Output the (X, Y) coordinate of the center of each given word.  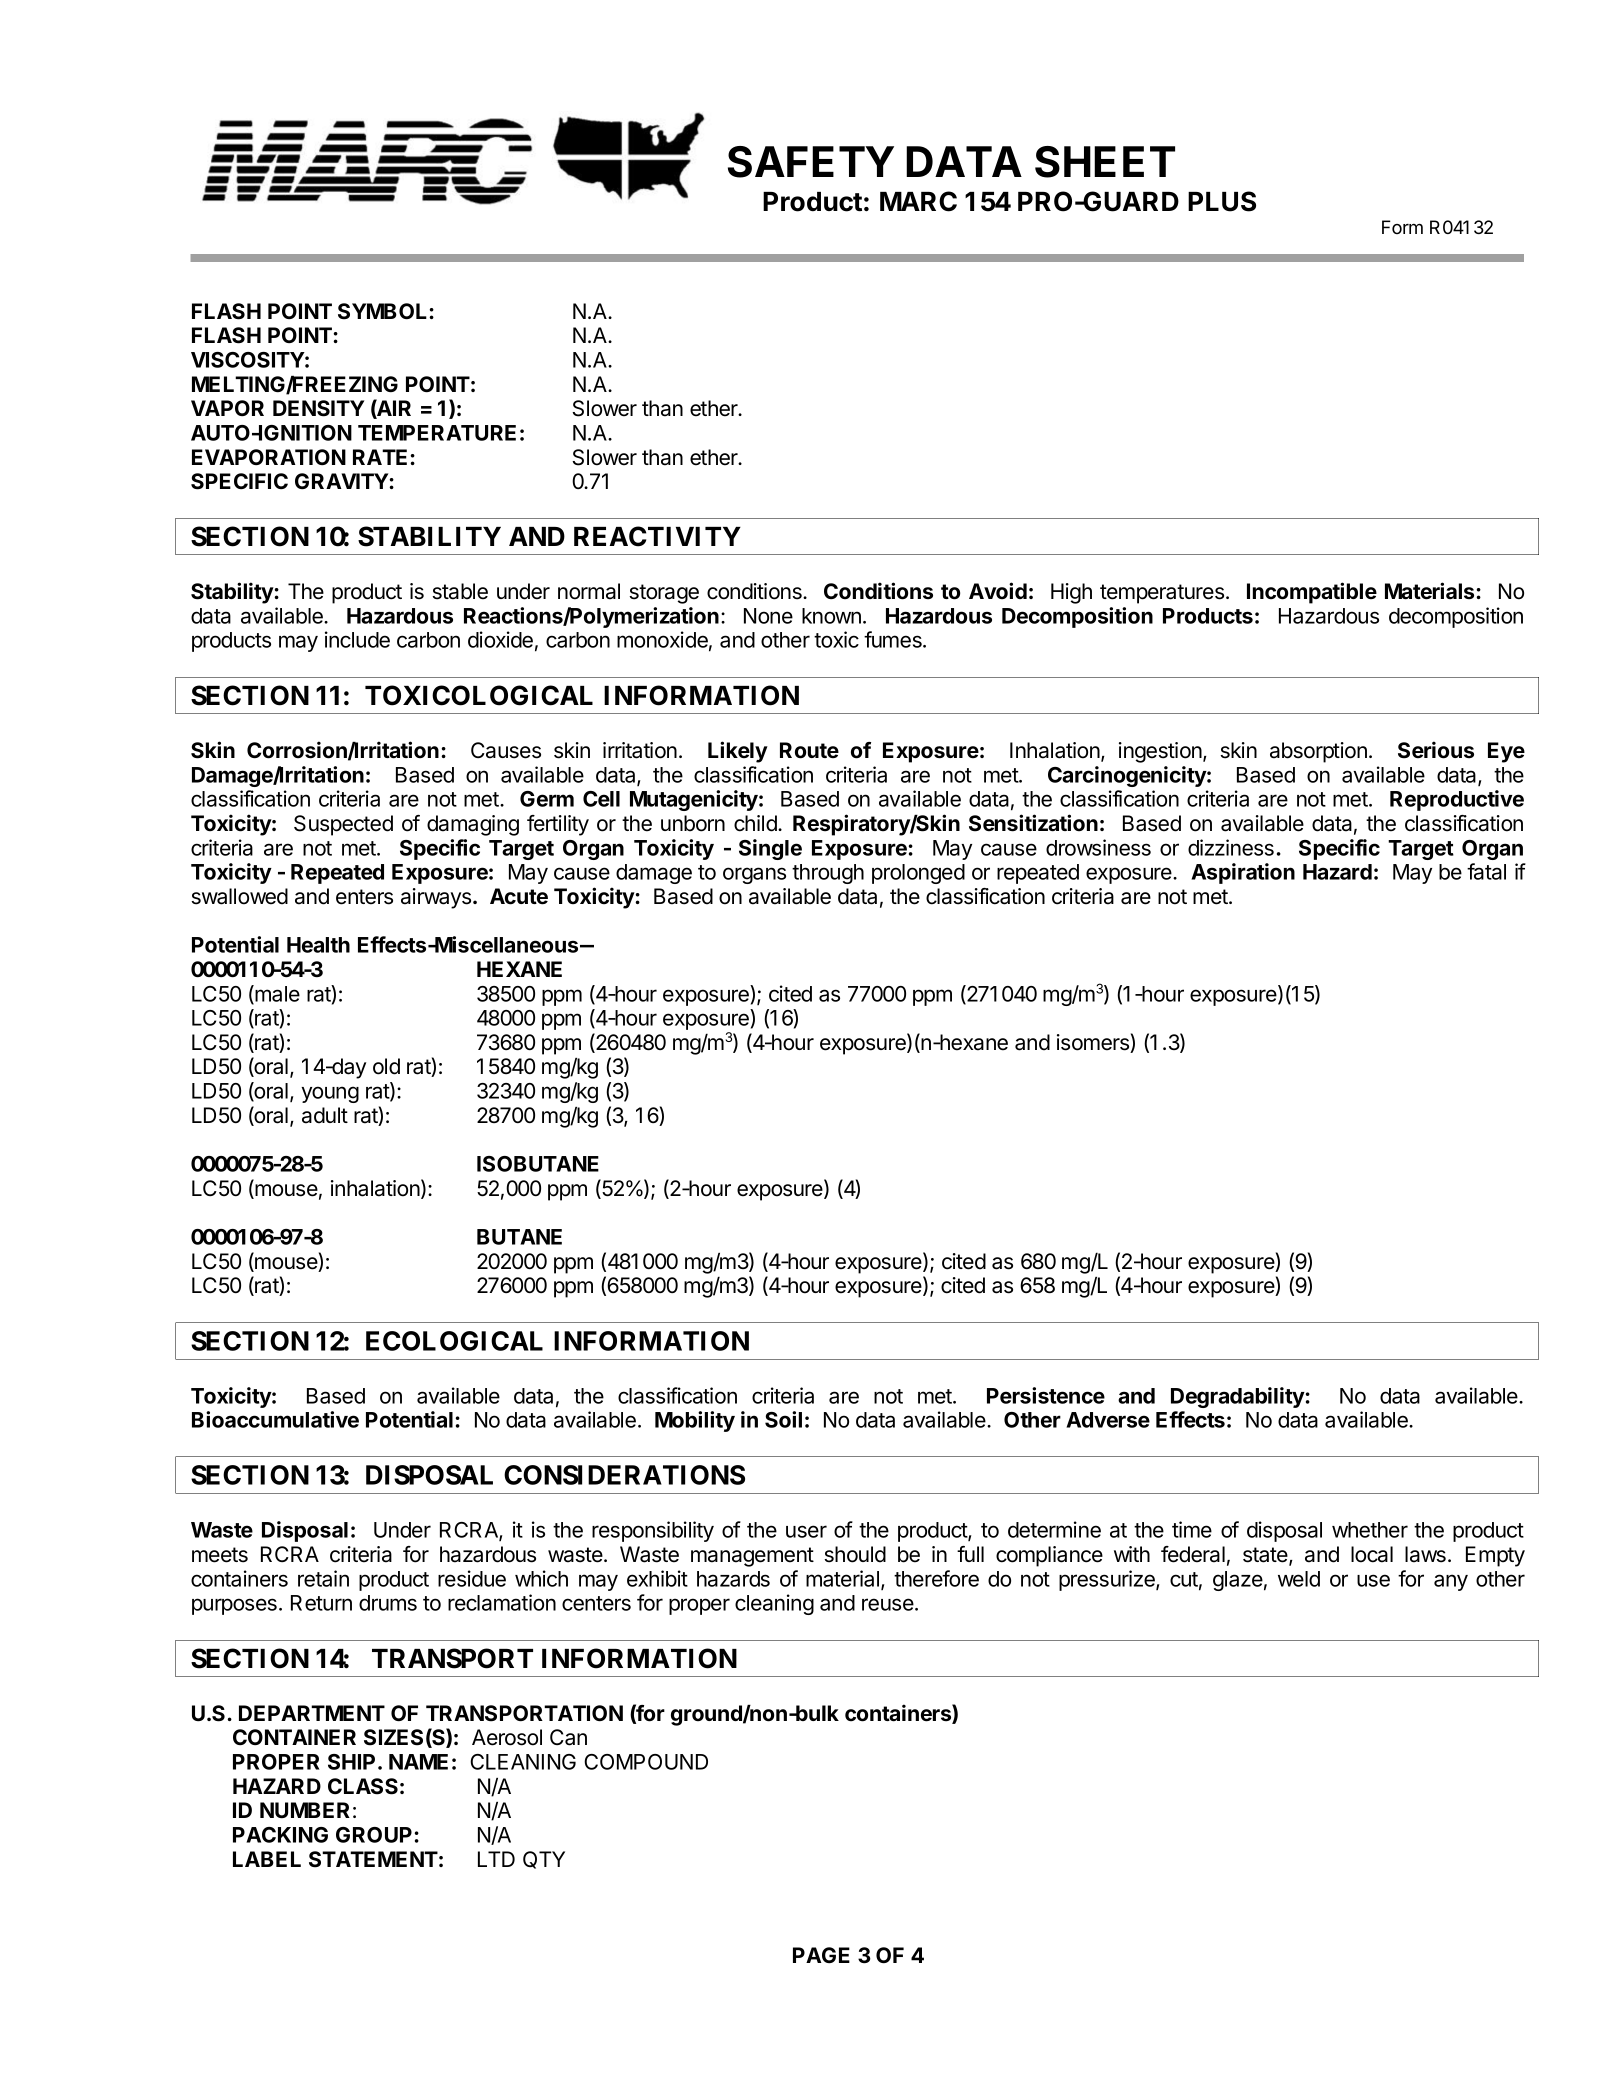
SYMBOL (384, 311)
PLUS (1222, 201)
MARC (918, 201)
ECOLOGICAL (454, 1341)
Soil (783, 1419)
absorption (1318, 752)
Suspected (343, 825)
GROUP (374, 1835)
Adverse (1108, 1420)
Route (809, 750)
